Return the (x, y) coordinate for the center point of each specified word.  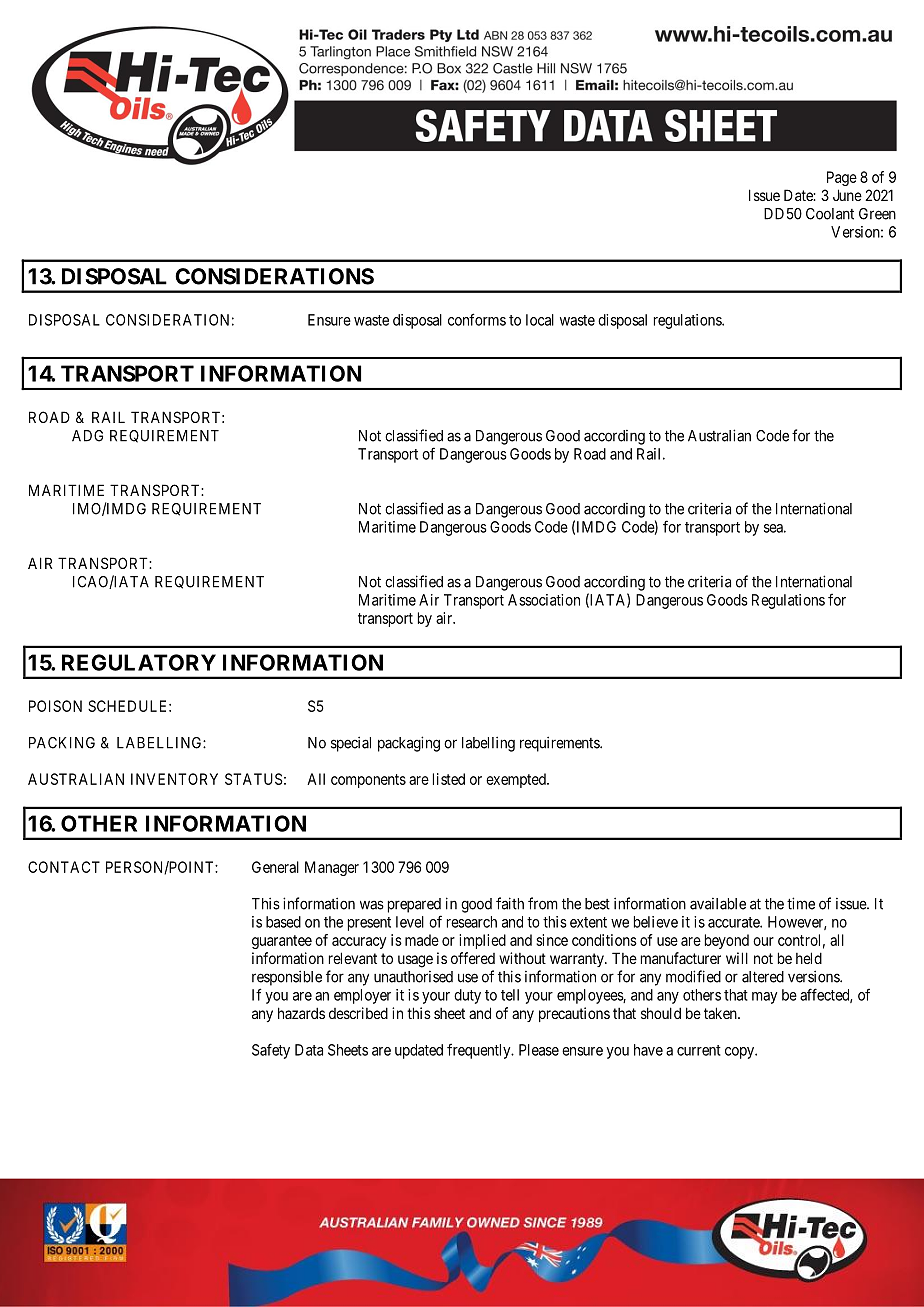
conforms (477, 319)
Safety (271, 1051)
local (540, 320)
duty (467, 996)
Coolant (830, 214)
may (764, 998)
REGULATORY (139, 662)
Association (544, 600)
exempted (517, 780)
